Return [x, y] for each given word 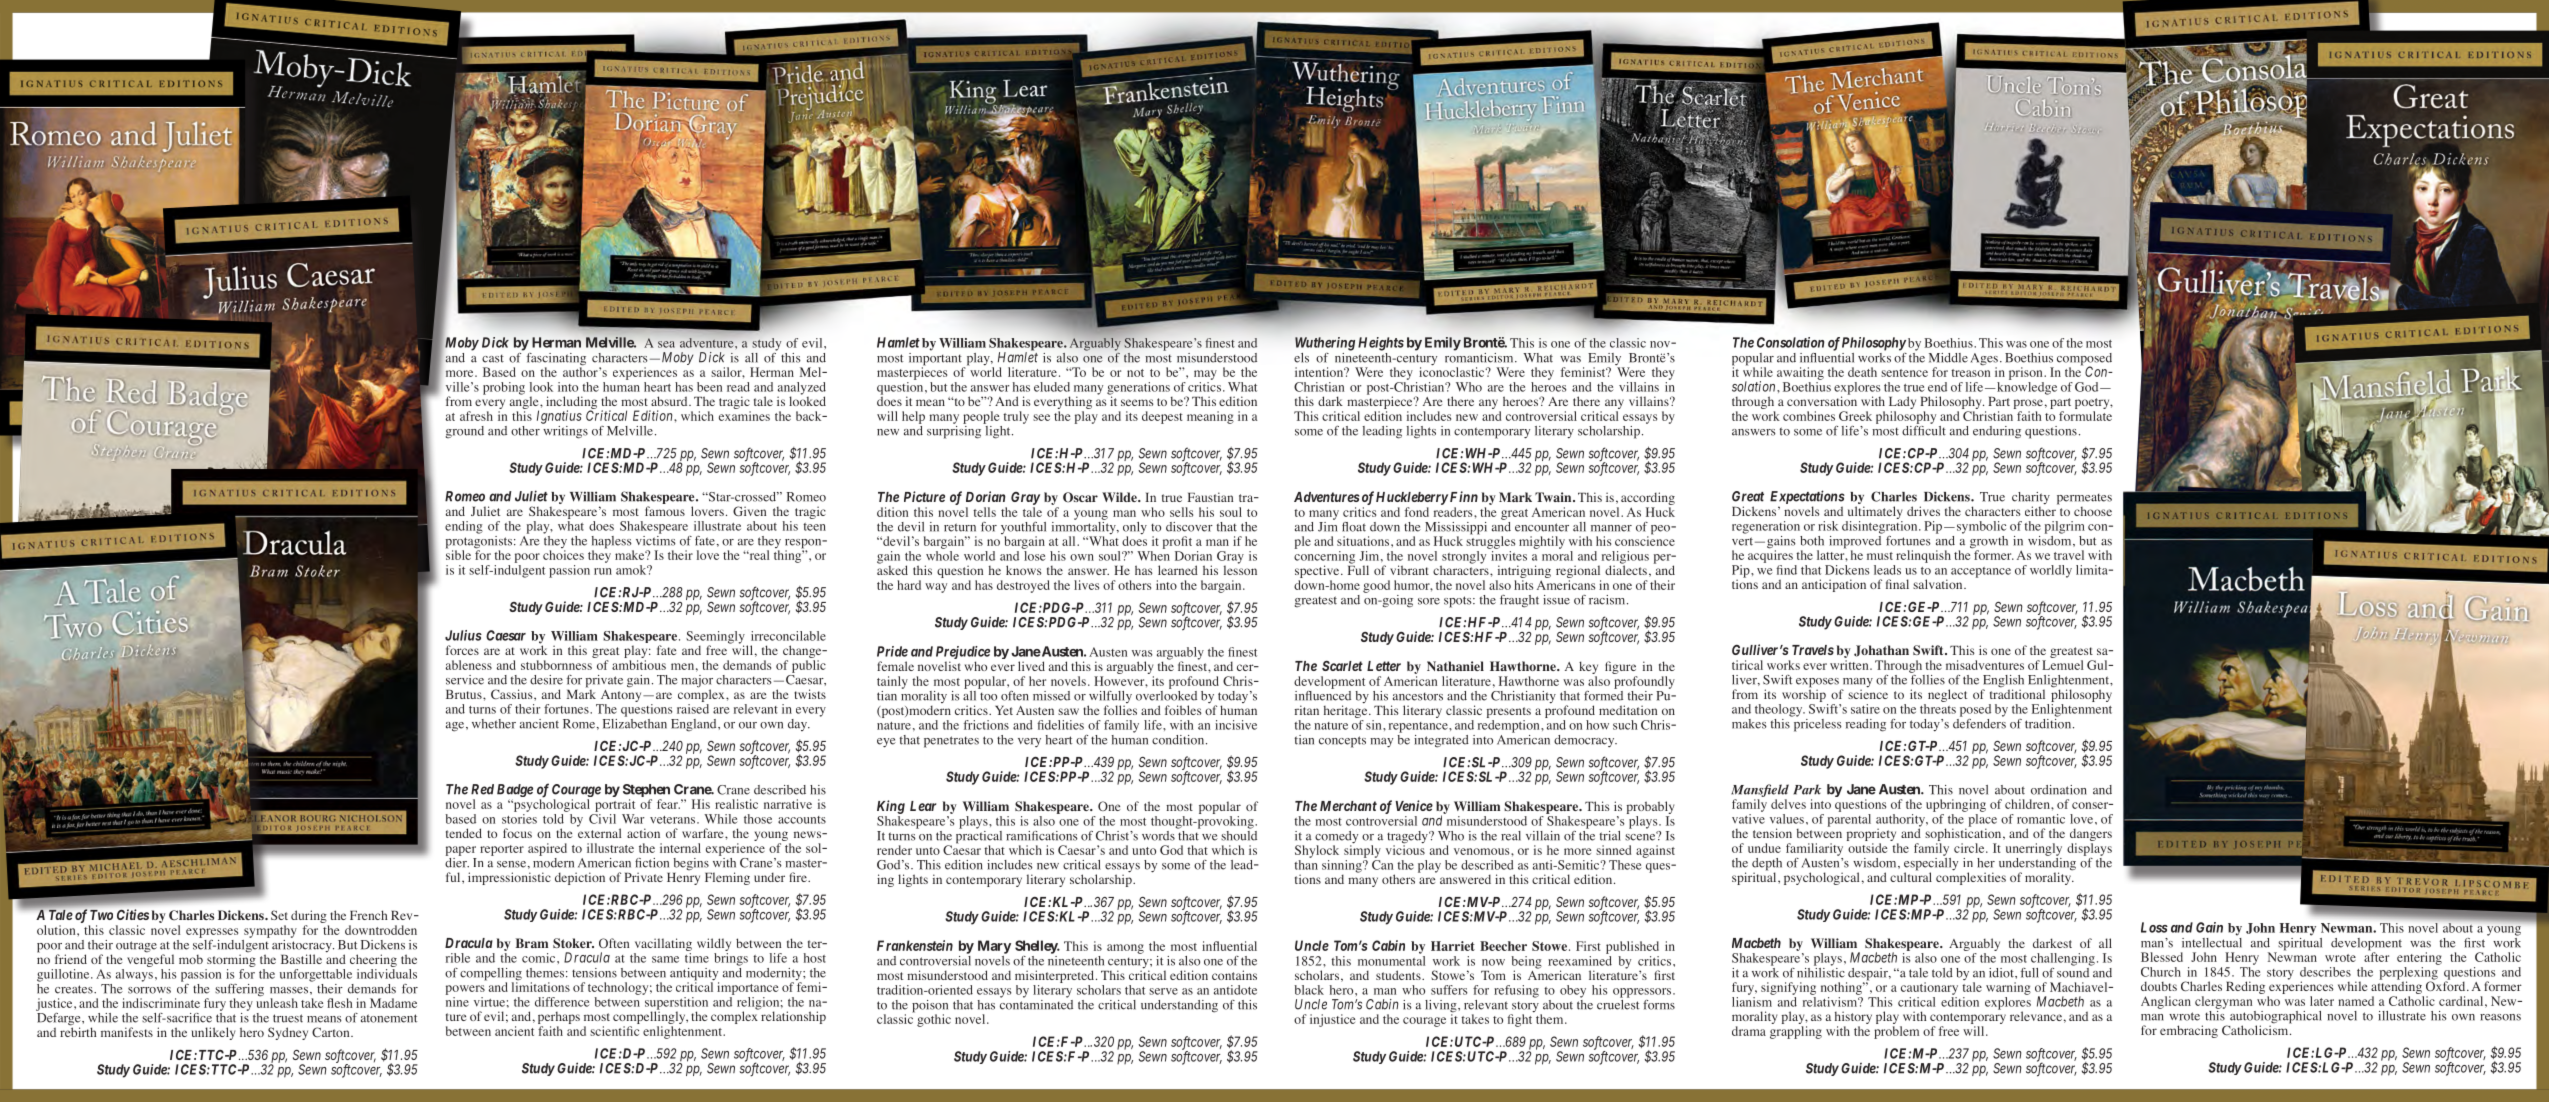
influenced [1323, 694]
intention [1320, 372]
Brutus [465, 694]
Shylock [1317, 851]
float [1354, 527]
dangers [2091, 836]
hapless [613, 543]
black [1309, 990]
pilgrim [2065, 527]
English [2003, 682]
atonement [389, 1018]
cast [493, 358]
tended [464, 833]
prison [2027, 373]
